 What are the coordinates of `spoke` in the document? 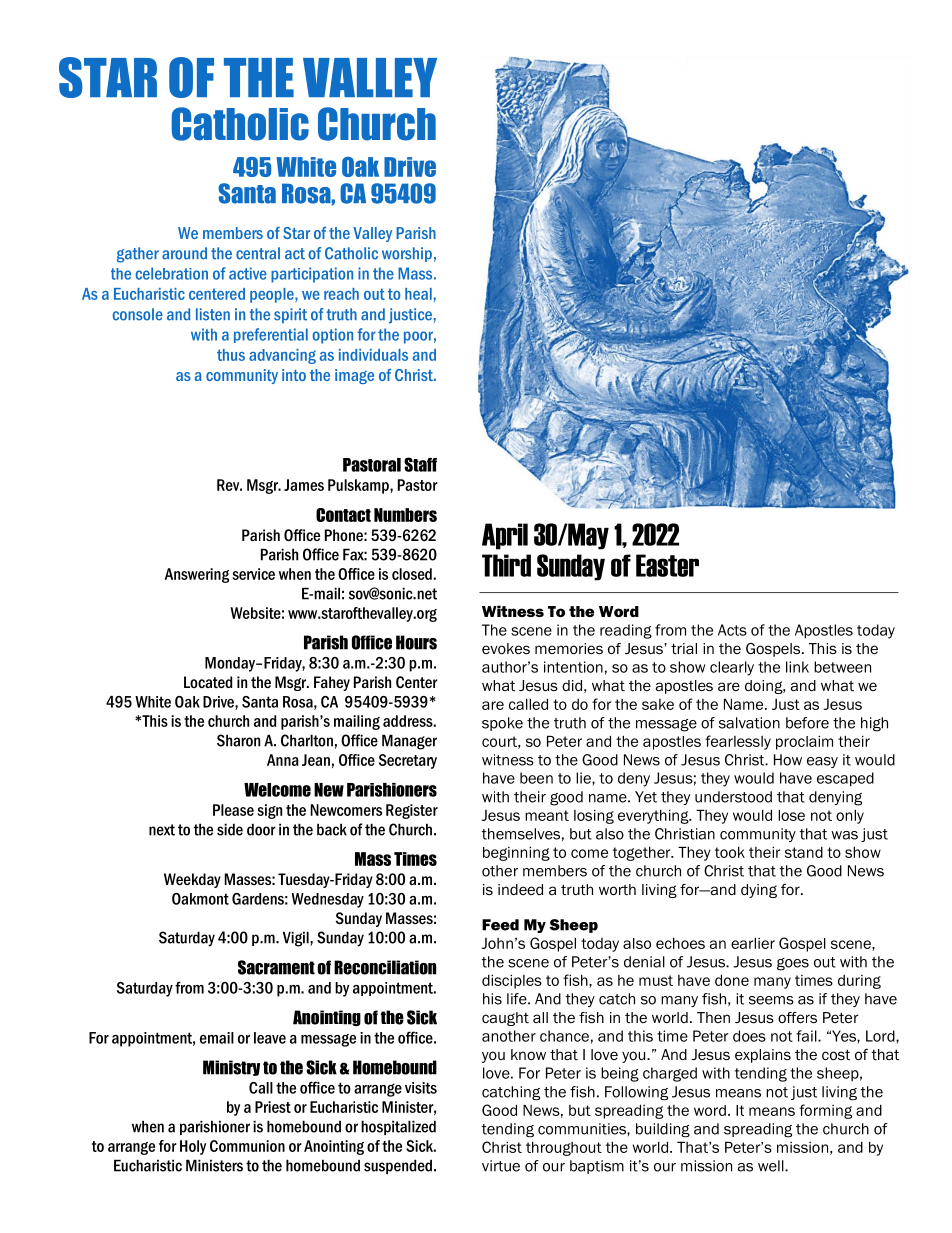 It's located at (502, 724).
